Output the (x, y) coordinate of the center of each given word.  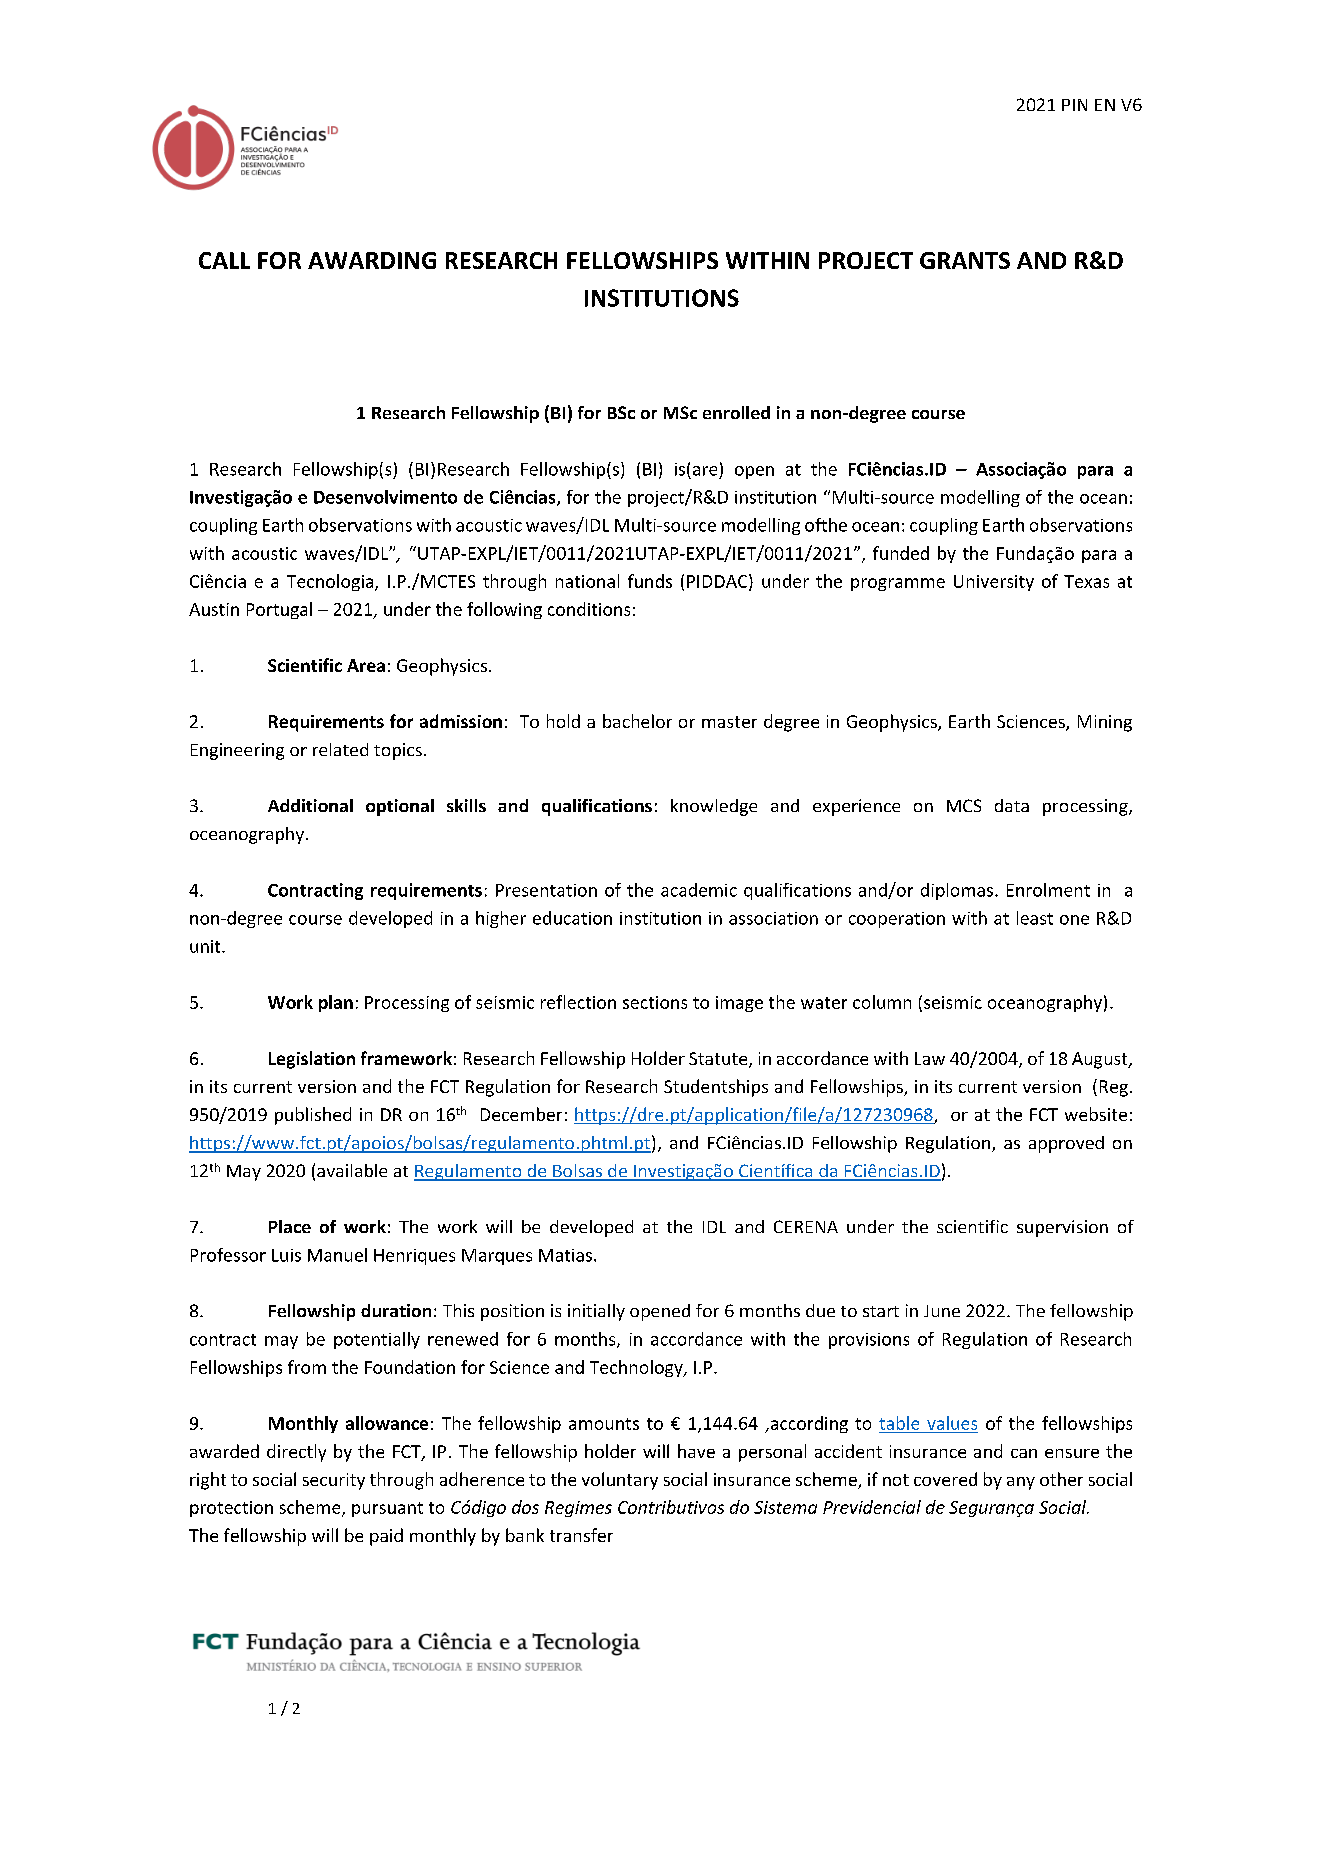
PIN (1074, 105)
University (994, 583)
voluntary (620, 1481)
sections (655, 1002)
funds (650, 581)
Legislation (312, 1060)
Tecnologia (331, 582)
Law (930, 1058)
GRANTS (965, 260)
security (334, 1481)
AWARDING (372, 260)
